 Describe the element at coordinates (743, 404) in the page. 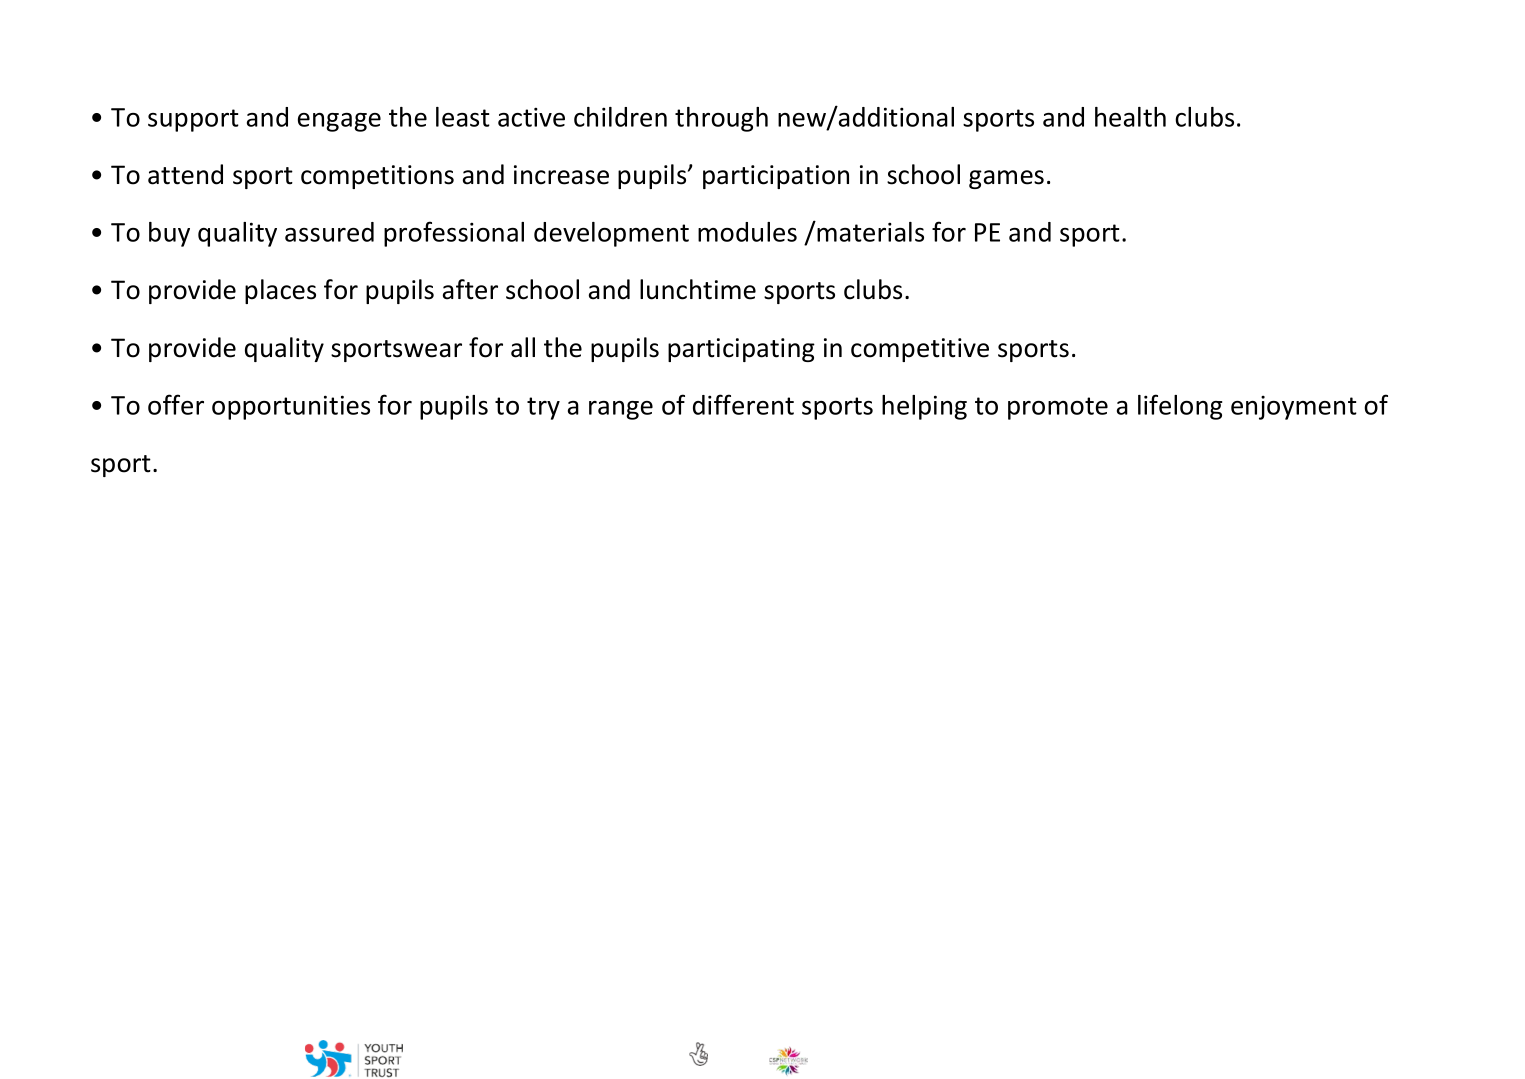

I see `different` at that location.
